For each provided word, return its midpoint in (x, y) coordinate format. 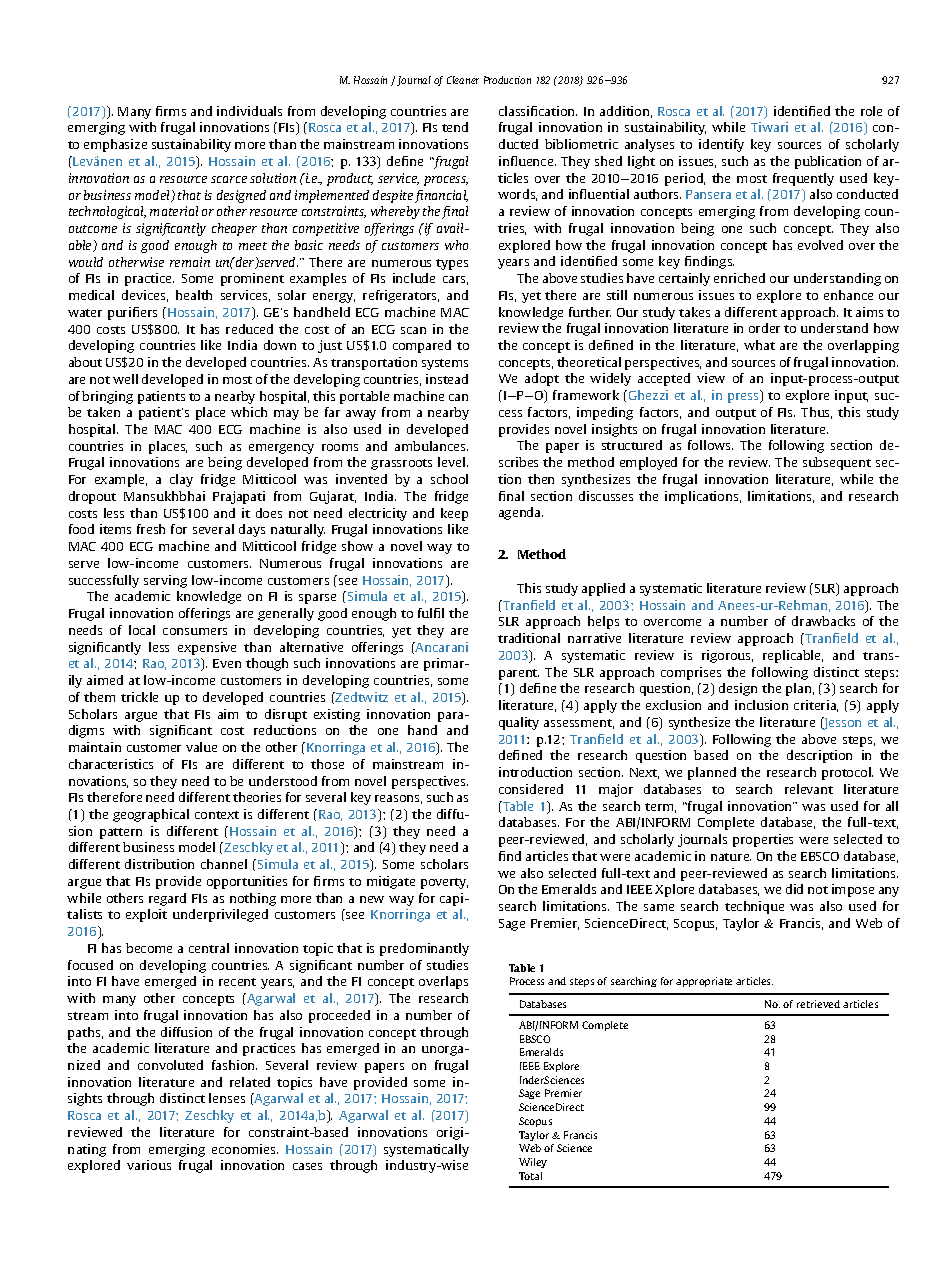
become (149, 948)
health (194, 295)
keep (454, 514)
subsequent (837, 463)
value (201, 747)
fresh (151, 529)
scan (413, 330)
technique (754, 907)
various (149, 1165)
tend (455, 127)
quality (519, 723)
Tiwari (769, 127)
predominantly (424, 949)
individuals (249, 111)
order (764, 328)
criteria (816, 706)
